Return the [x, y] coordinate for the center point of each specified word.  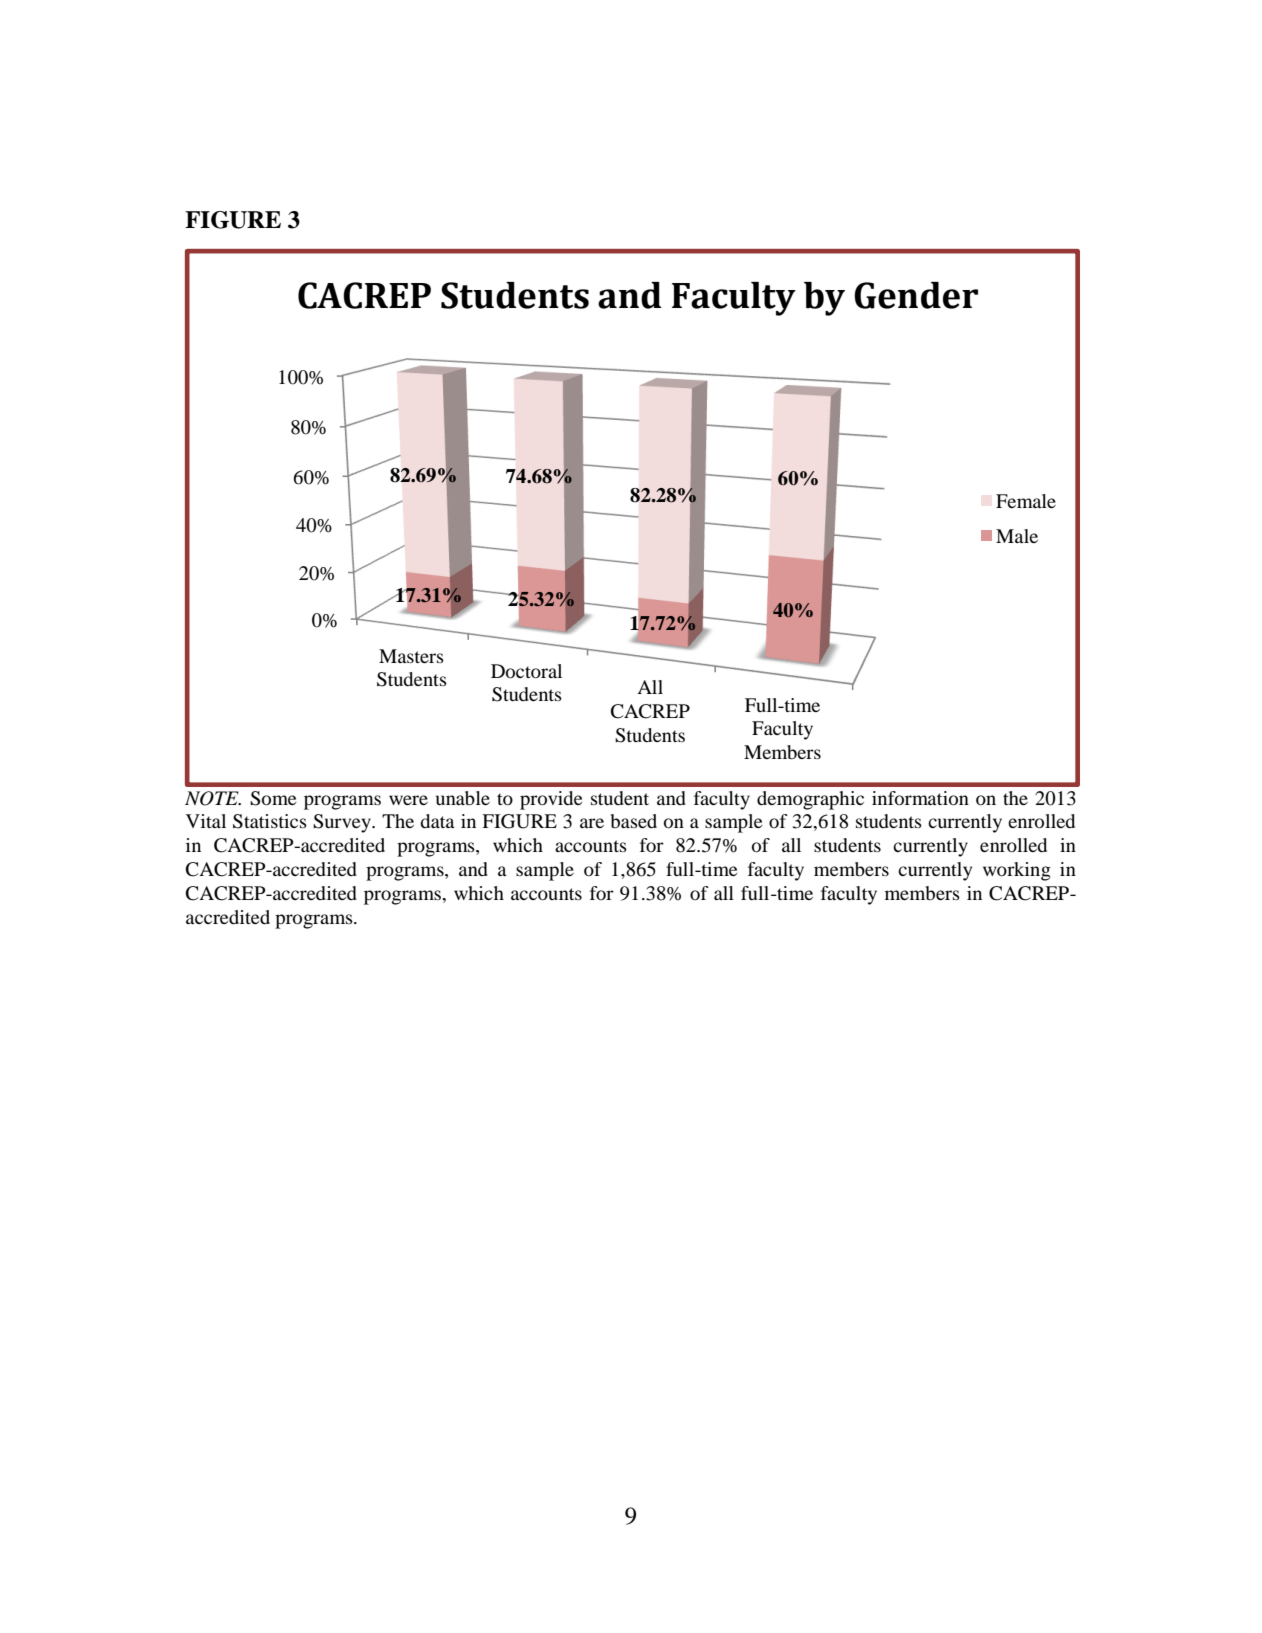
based [634, 821]
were [408, 800]
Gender [916, 295]
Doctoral [526, 671]
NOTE [213, 798]
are [592, 823]
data [437, 821]
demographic [810, 800]
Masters [411, 656]
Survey [343, 823]
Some [273, 798]
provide [551, 800]
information [920, 798]
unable [463, 798]
